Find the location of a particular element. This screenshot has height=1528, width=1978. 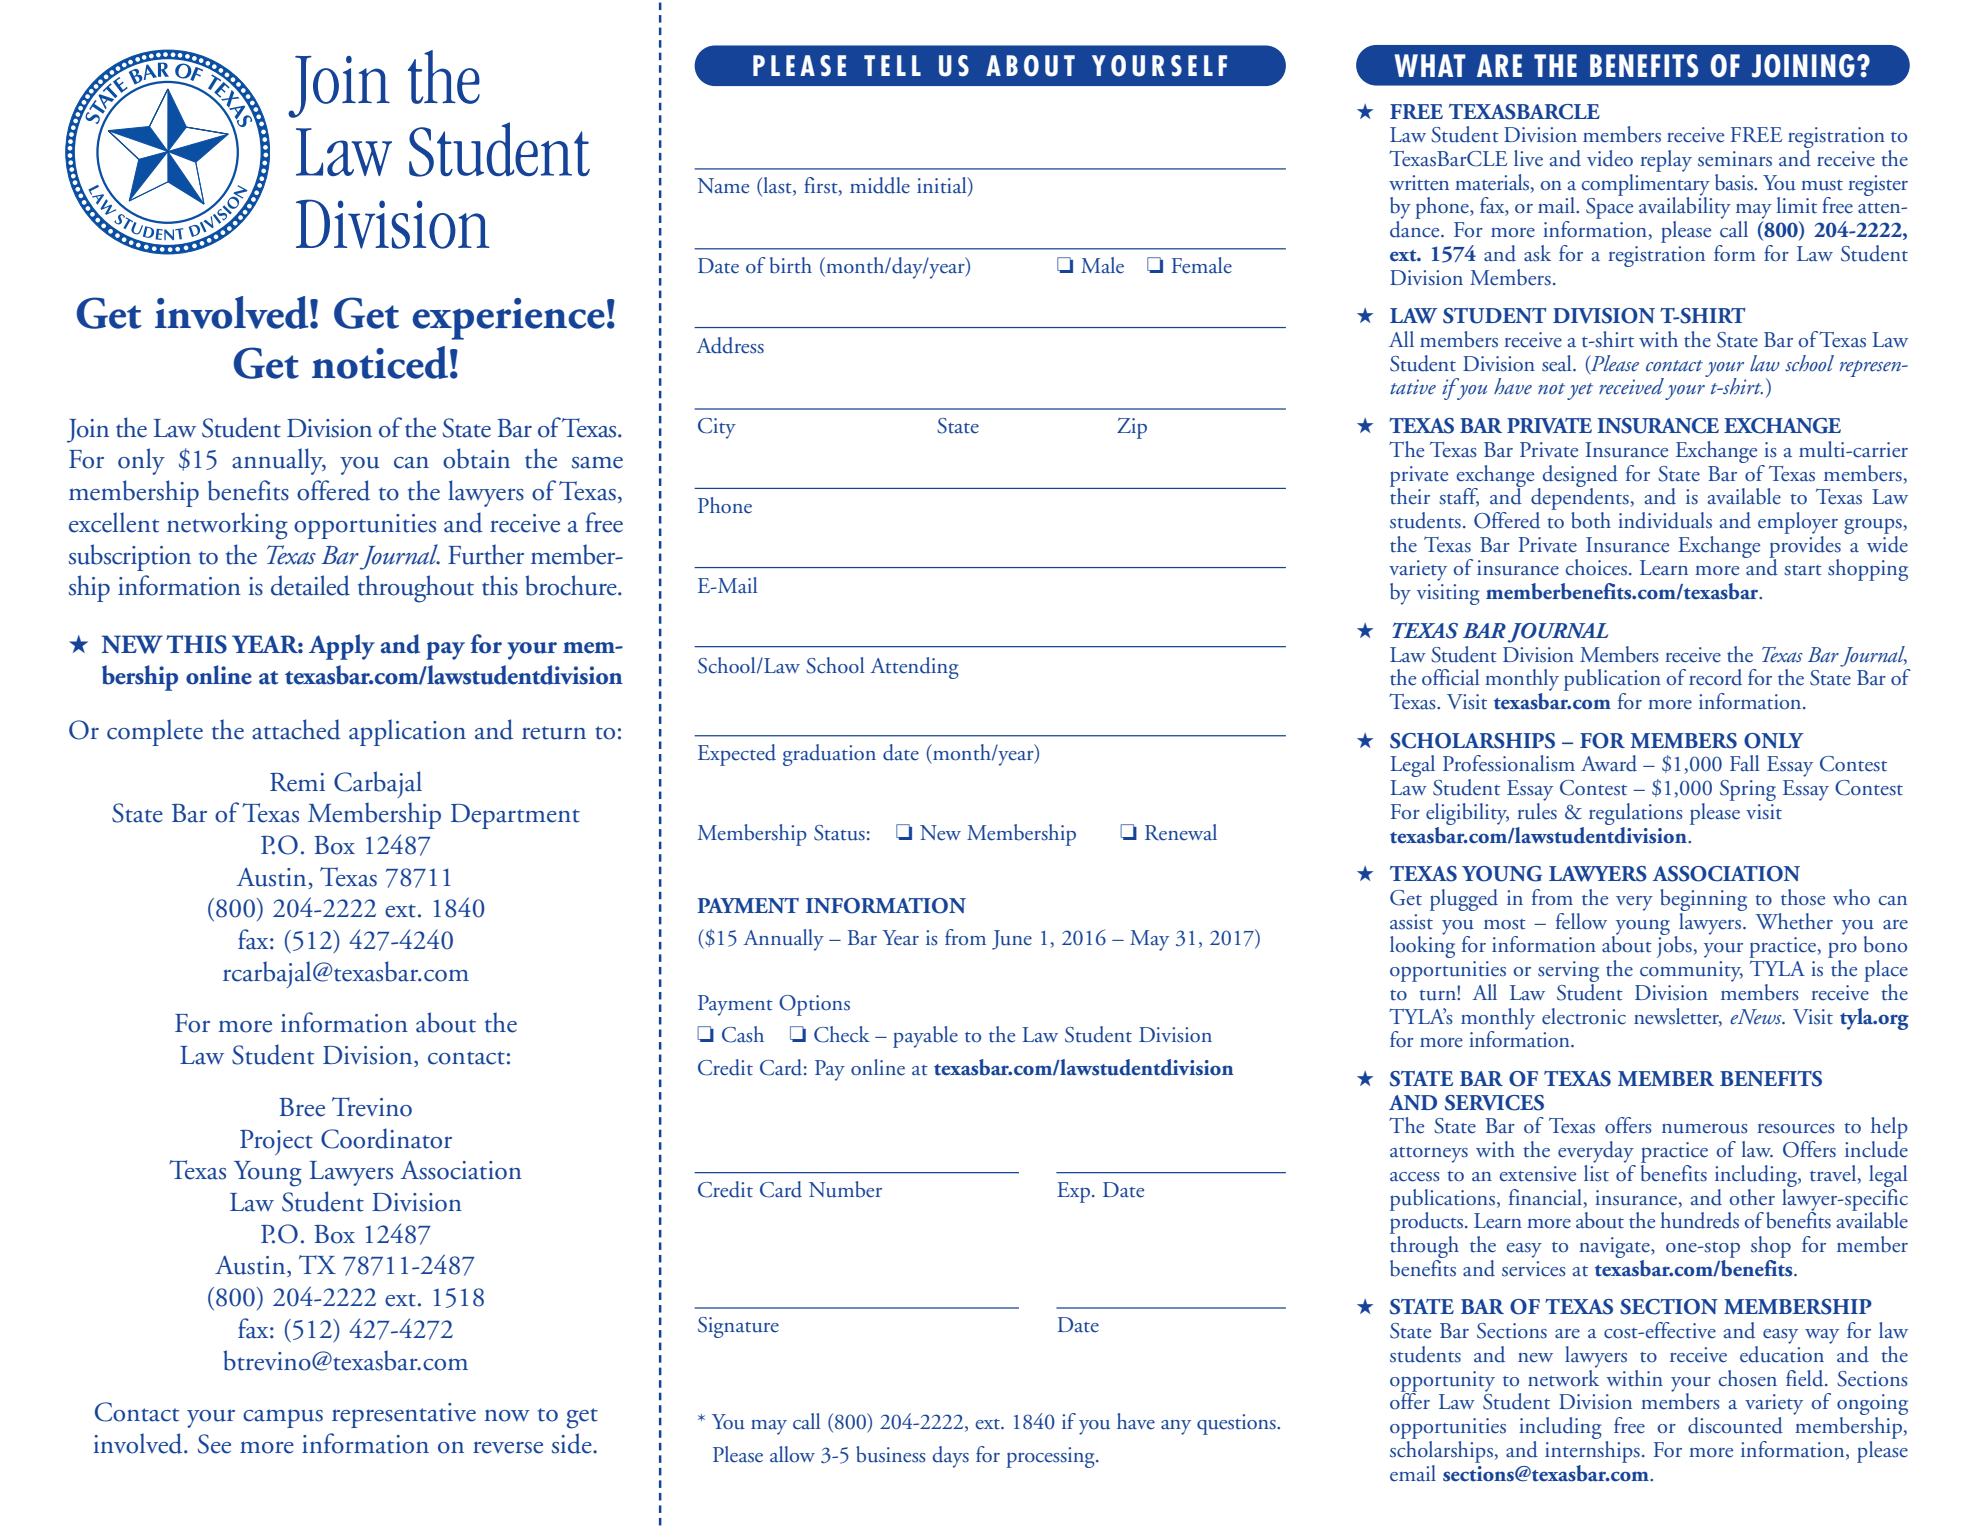

Name is located at coordinates (723, 186).
